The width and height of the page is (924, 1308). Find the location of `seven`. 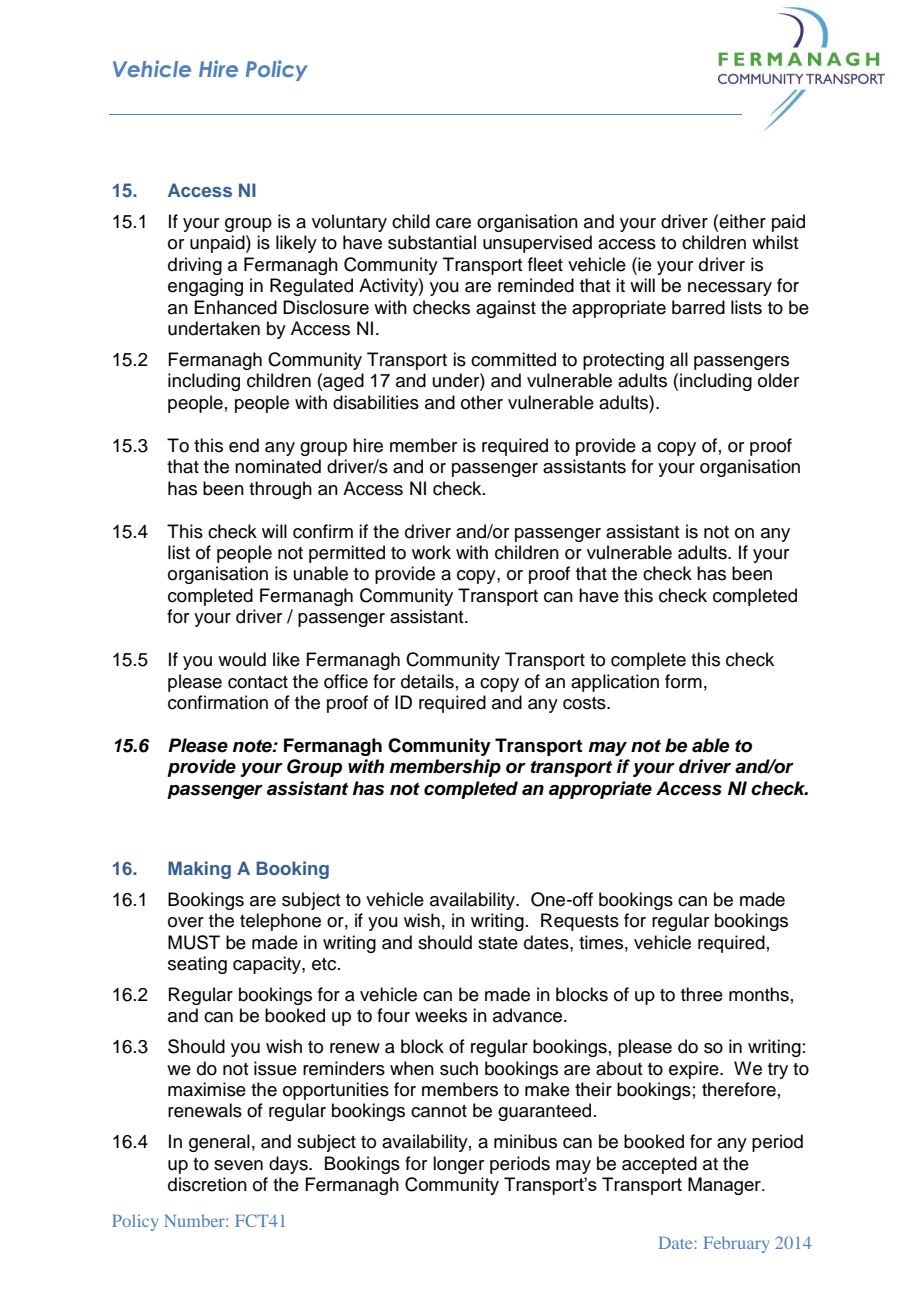

seven is located at coordinates (238, 1165).
